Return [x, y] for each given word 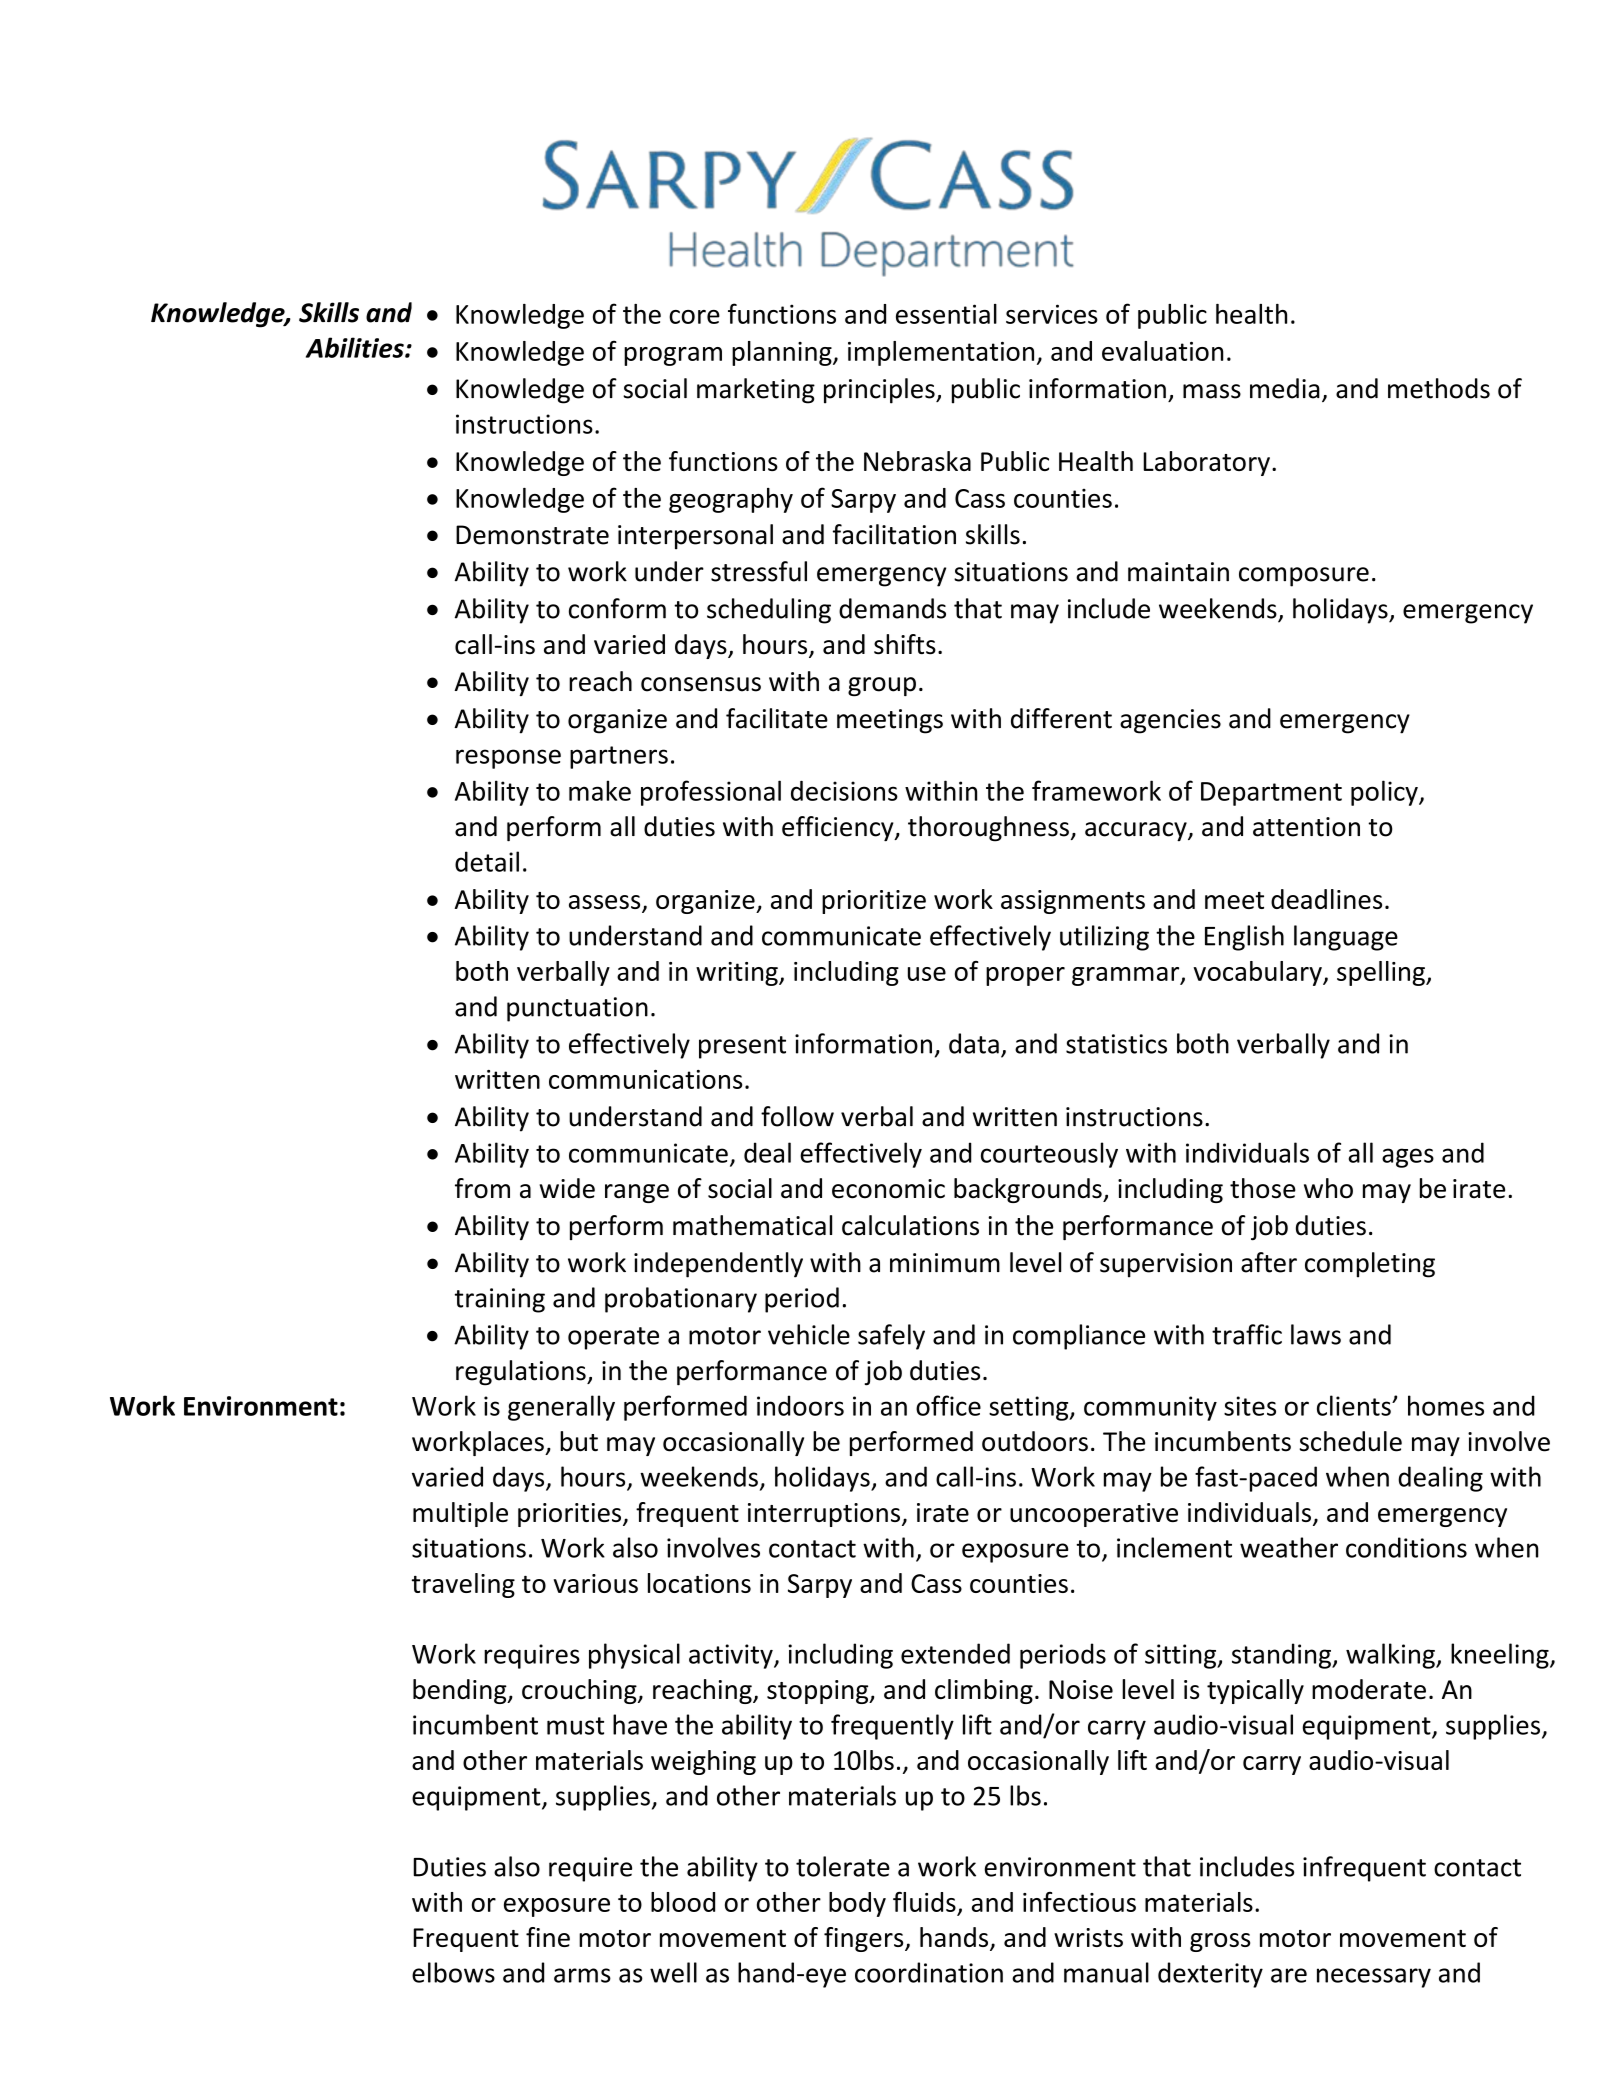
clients [1355, 1405]
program [673, 356]
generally [561, 1408]
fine [548, 1937]
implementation [941, 353]
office [948, 1405]
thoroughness [988, 829]
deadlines [1326, 899]
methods [1439, 388]
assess [606, 903]
